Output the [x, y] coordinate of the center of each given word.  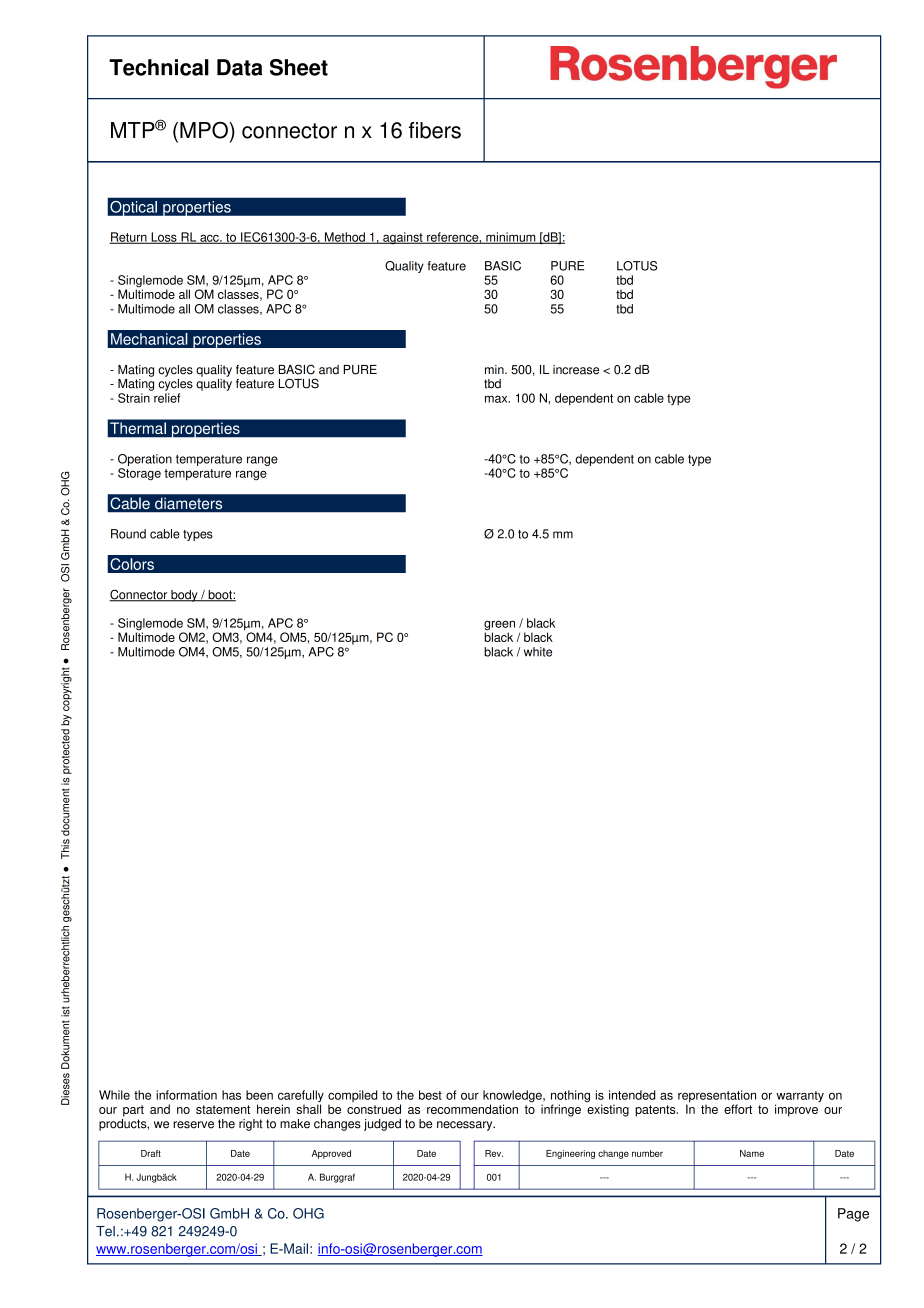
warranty [799, 1098]
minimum [511, 238]
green [499, 626]
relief [167, 398]
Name [752, 1153]
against [403, 238]
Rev [494, 1153]
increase [576, 370]
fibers [435, 130]
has [231, 1095]
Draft [151, 1153]
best [430, 1095]
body [184, 596]
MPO [205, 130]
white [538, 652]
